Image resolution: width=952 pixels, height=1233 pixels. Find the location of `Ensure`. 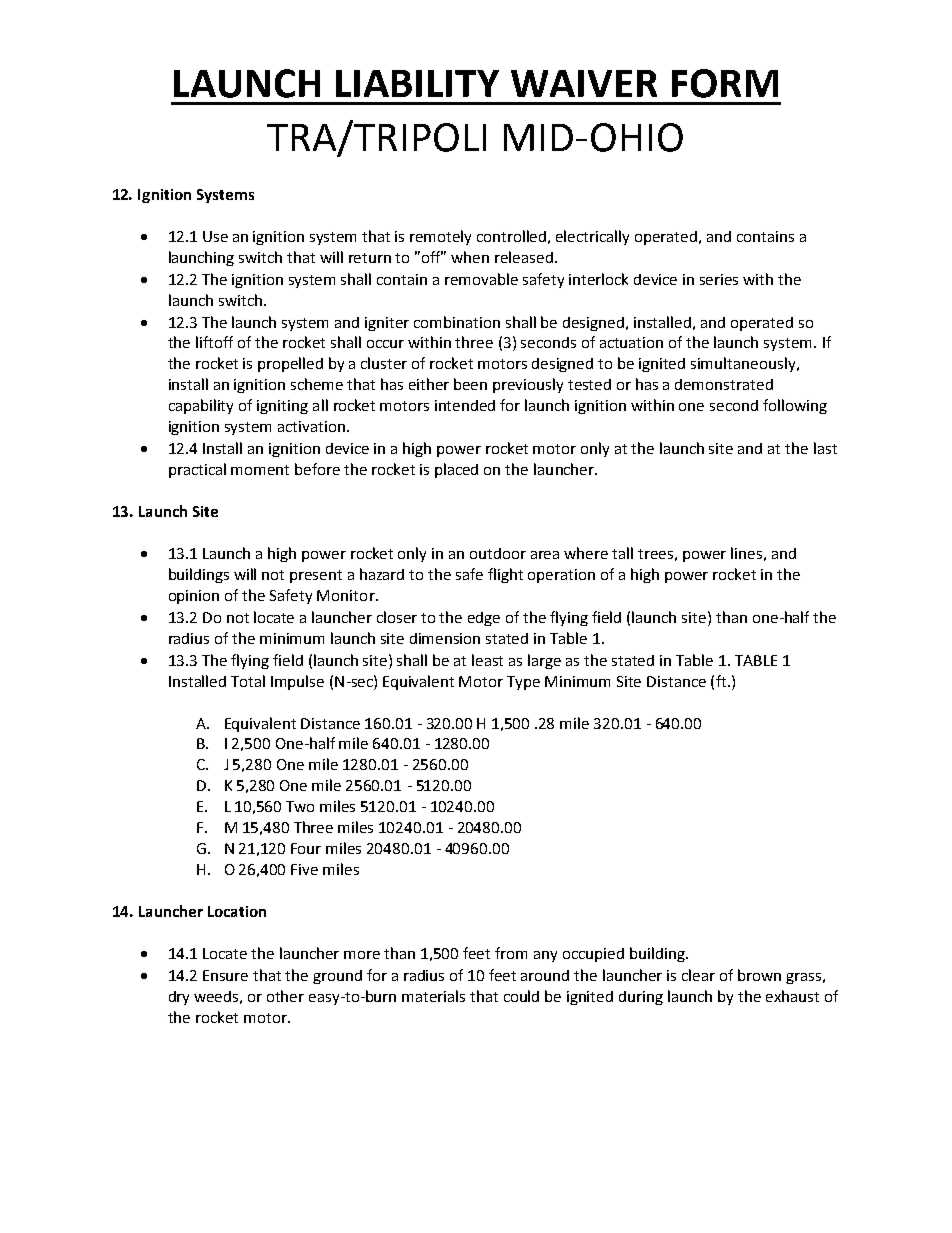

Ensure is located at coordinates (225, 975).
